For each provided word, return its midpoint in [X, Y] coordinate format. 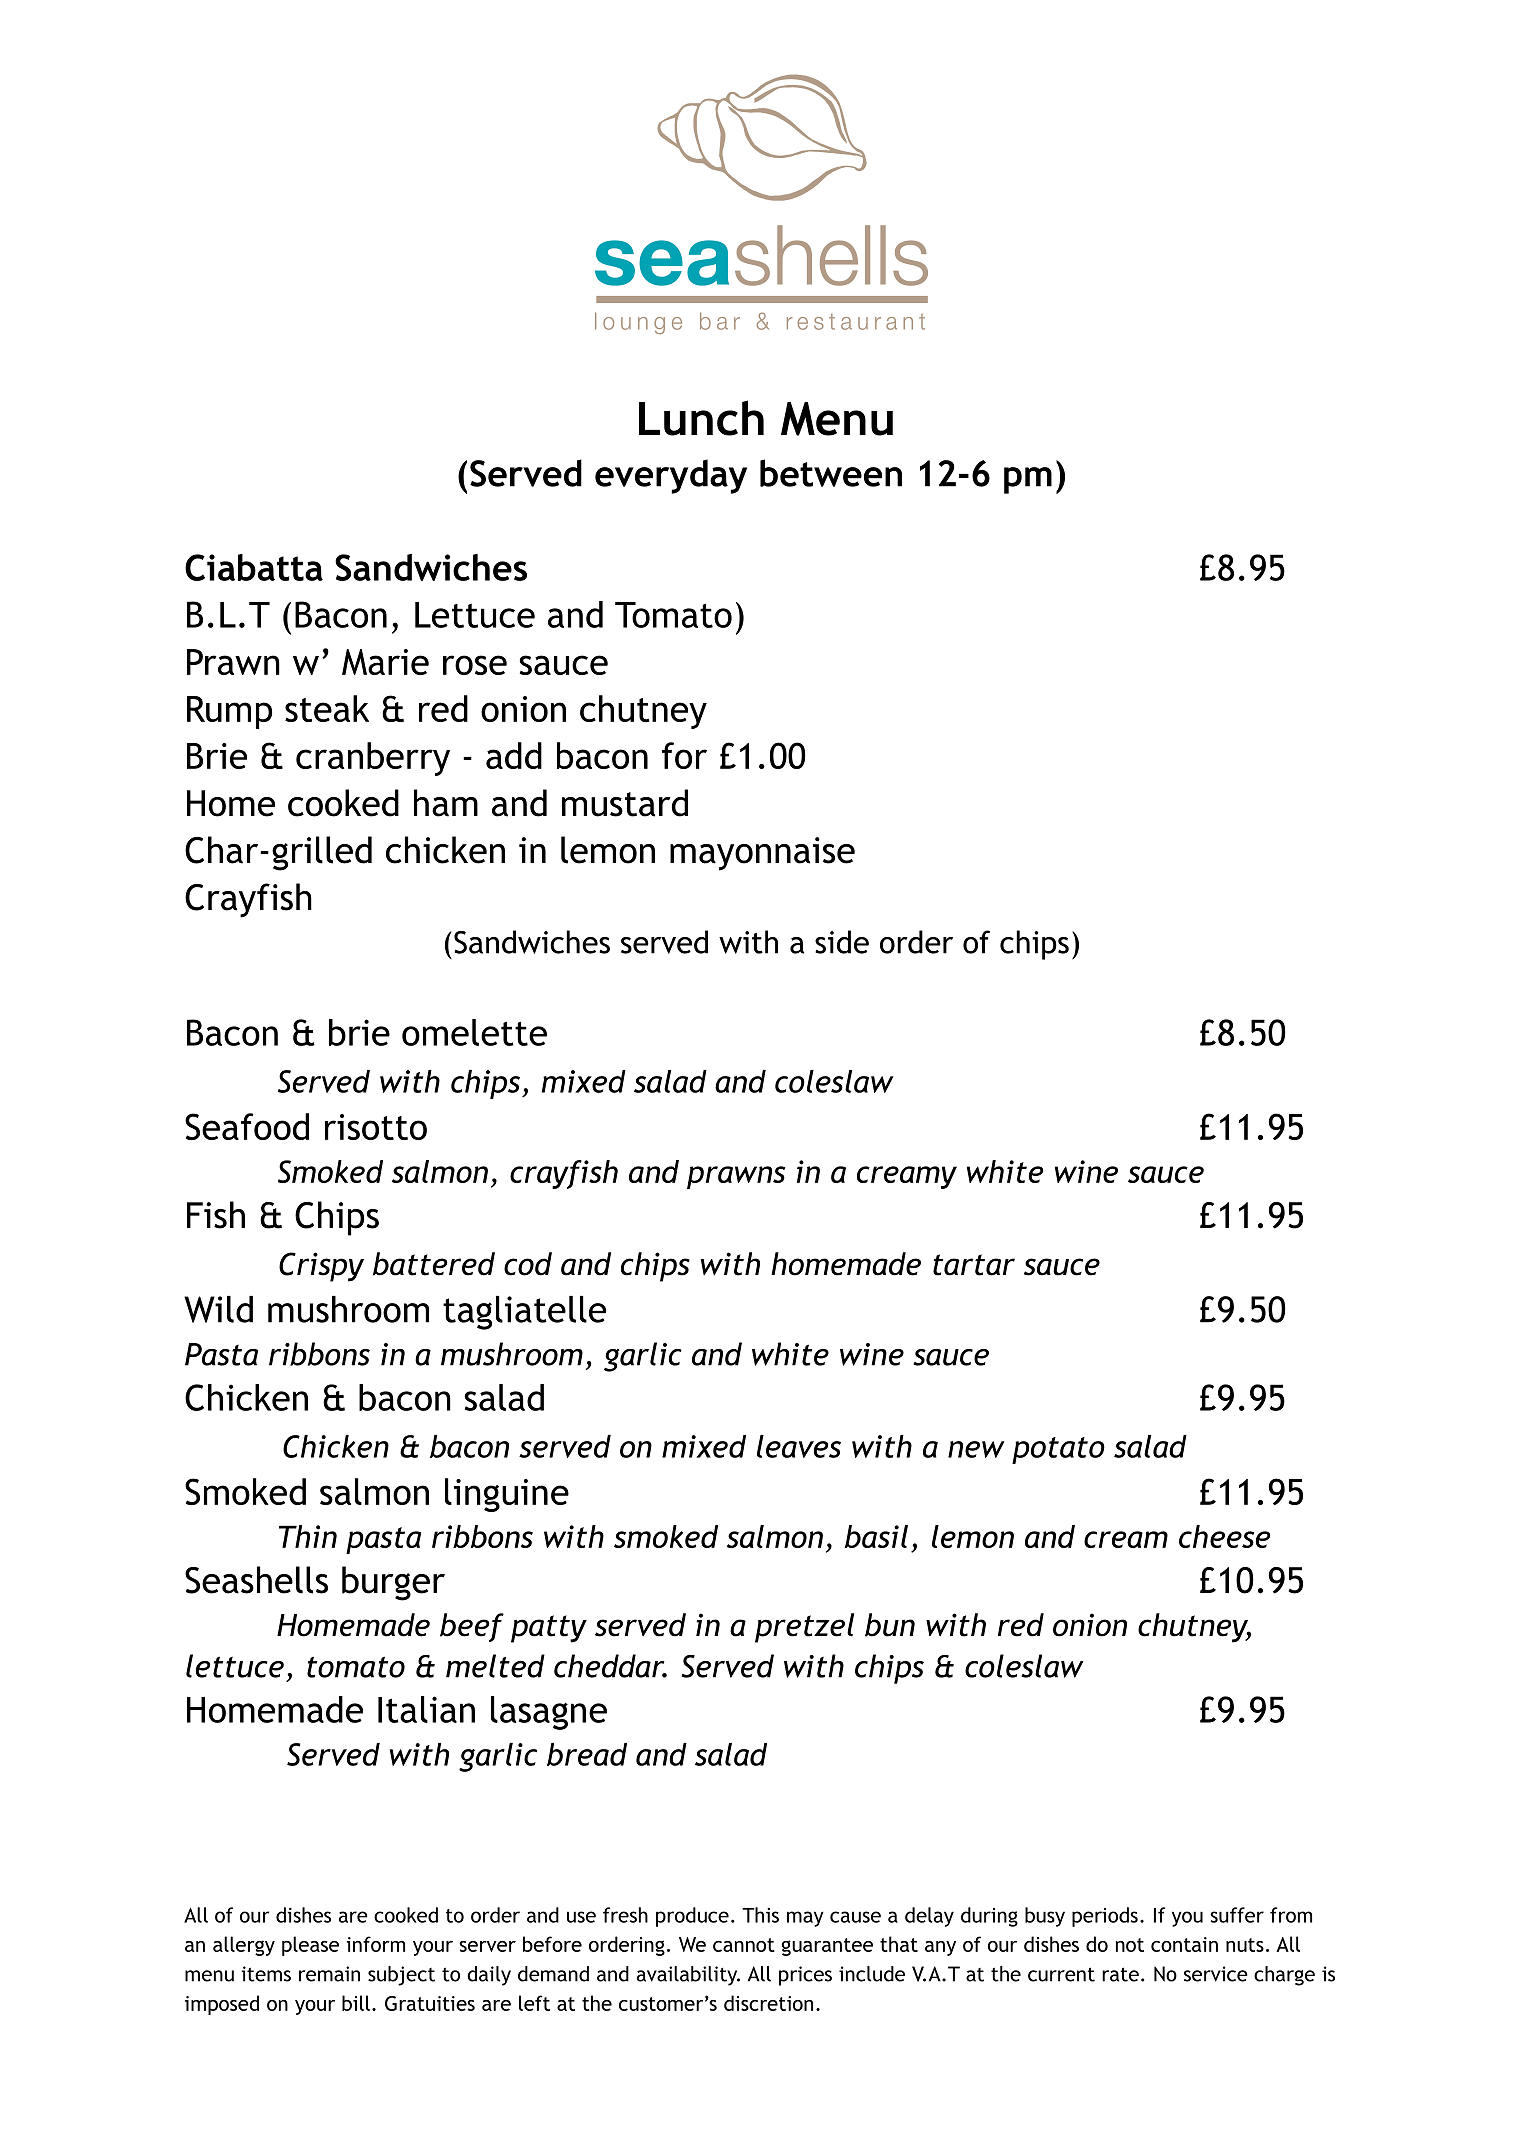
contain [1184, 1944]
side [842, 942]
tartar [974, 1265]
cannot [744, 1945]
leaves [799, 1446]
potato [1058, 1450]
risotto [376, 1127]
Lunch [701, 418]
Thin [308, 1536]
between [831, 473]
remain [329, 1974]
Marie [385, 662]
